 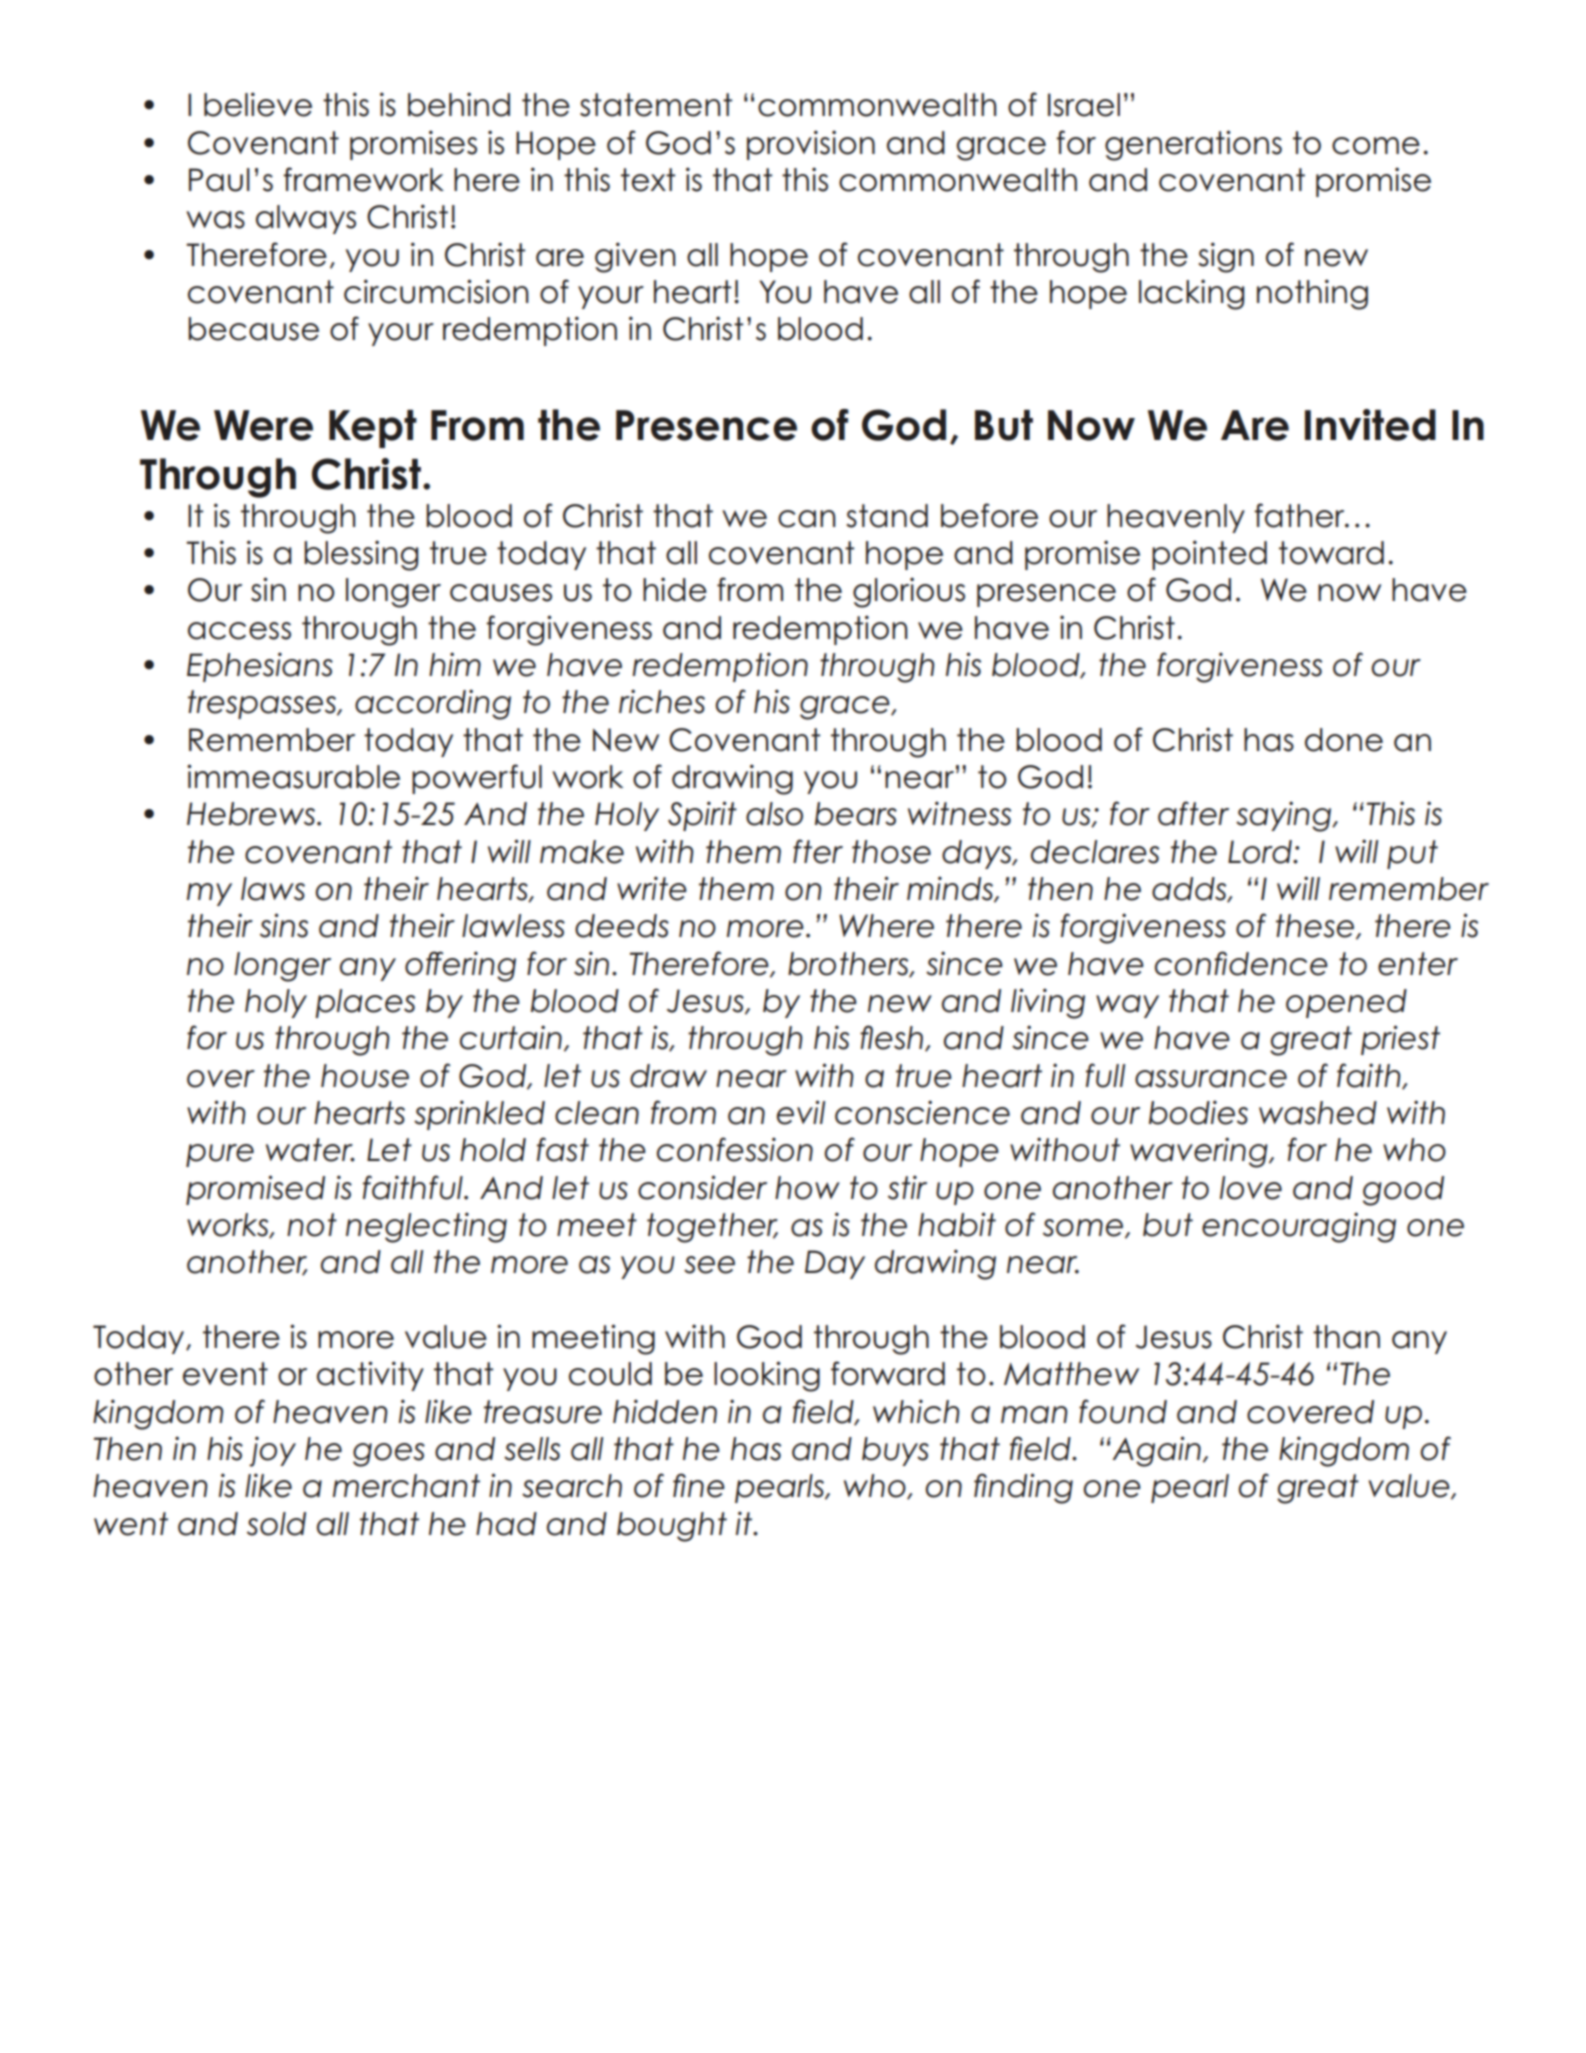 What do you see at coordinates (807, 519) in the screenshot?
I see `can` at bounding box center [807, 519].
